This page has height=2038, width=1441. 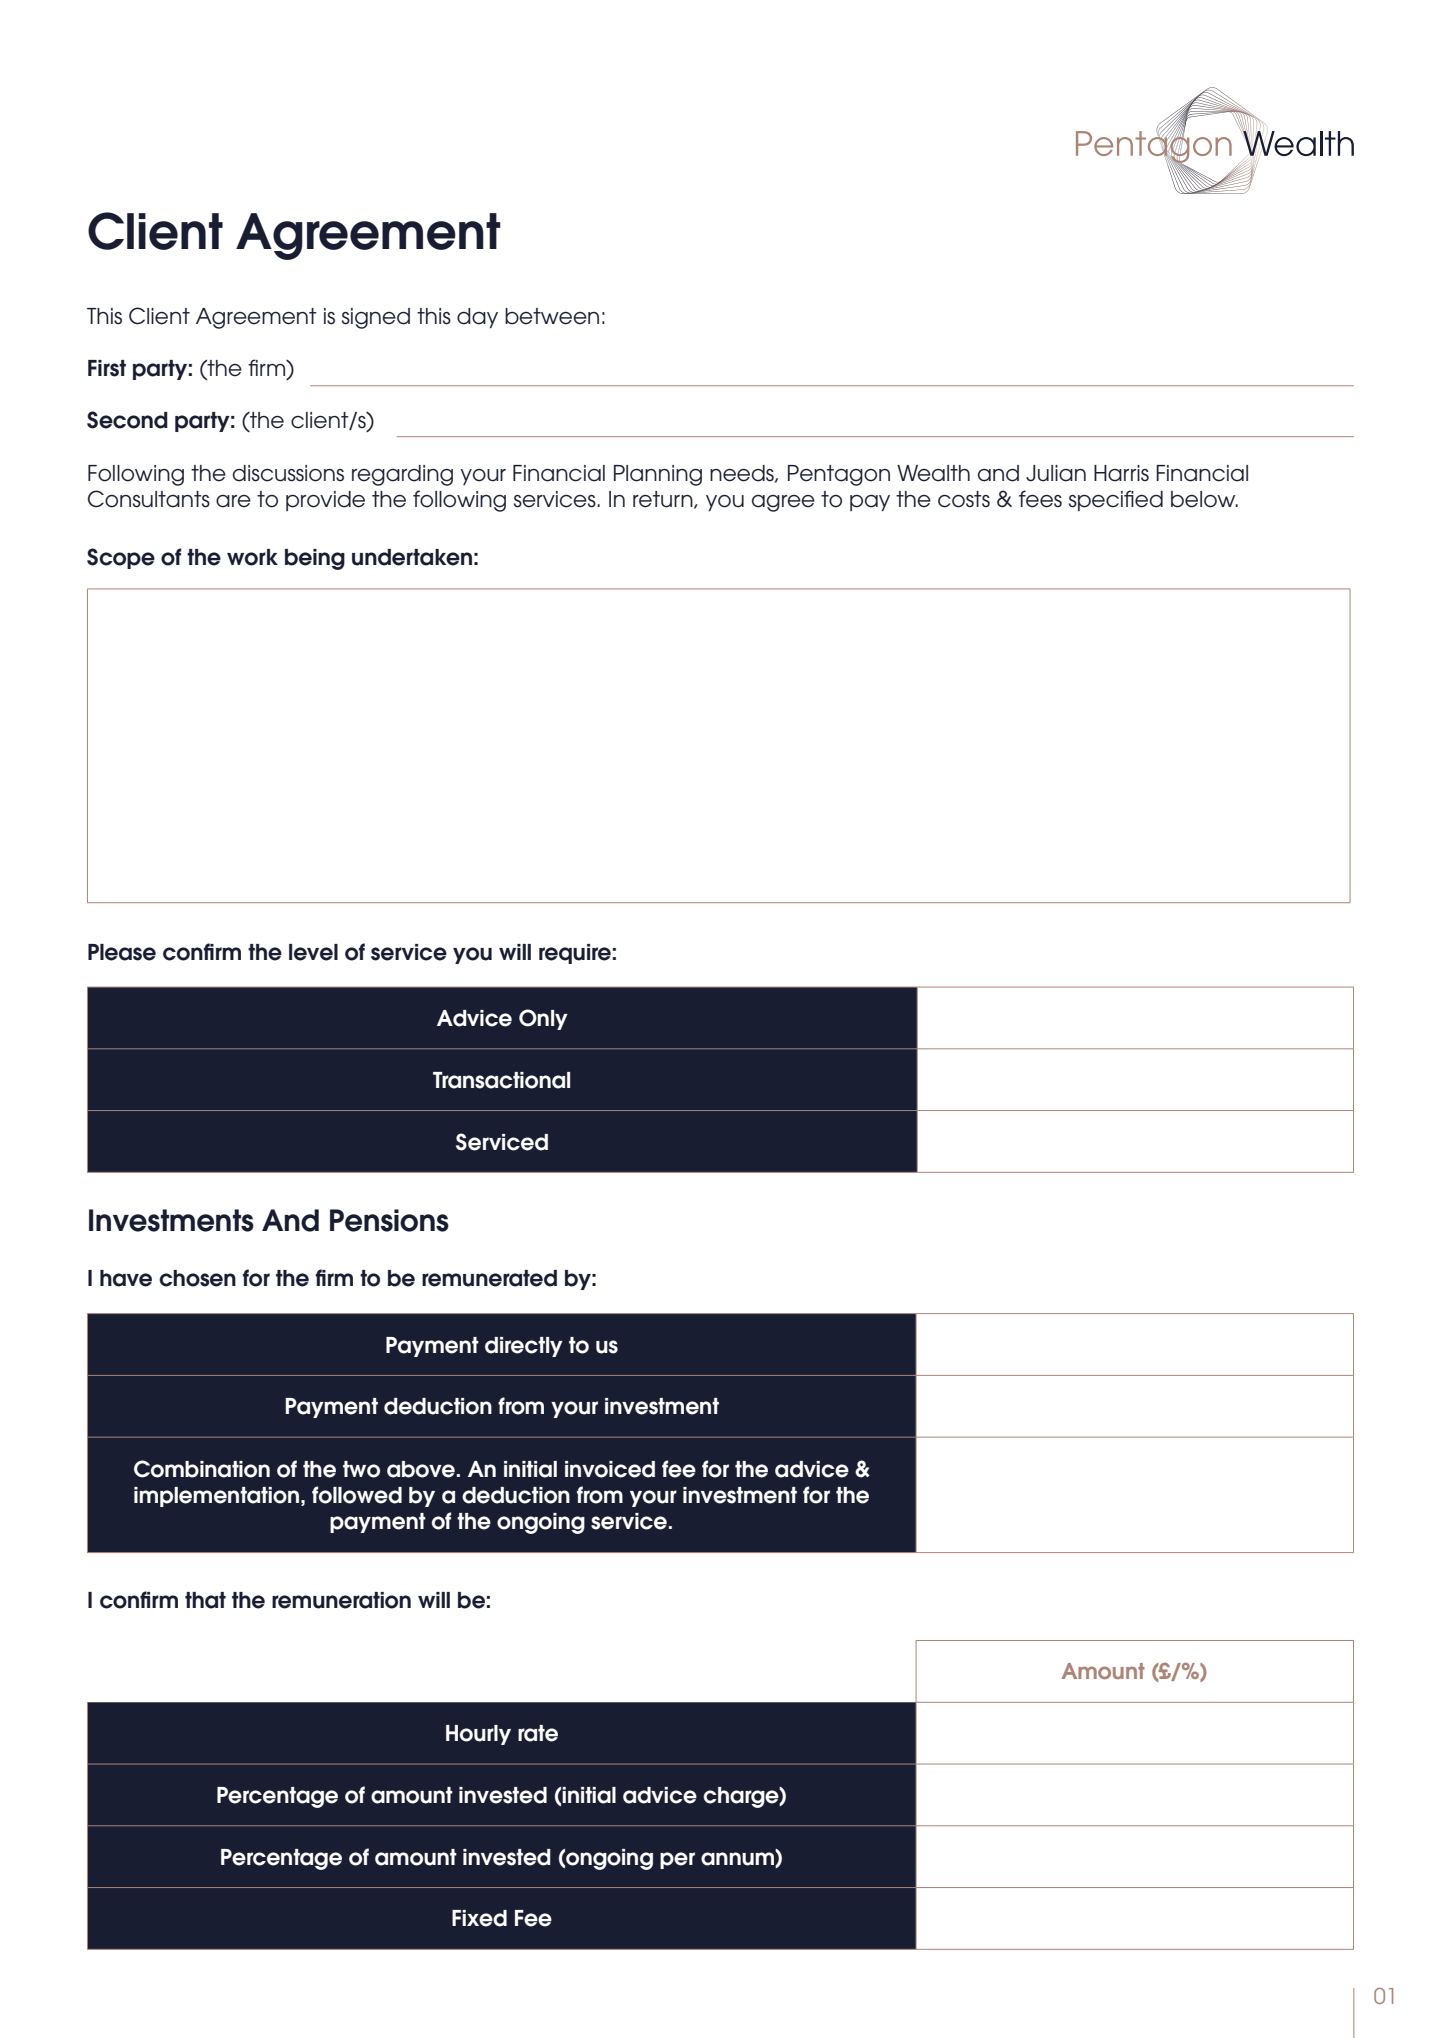 I want to click on invoiced, so click(x=610, y=1469).
